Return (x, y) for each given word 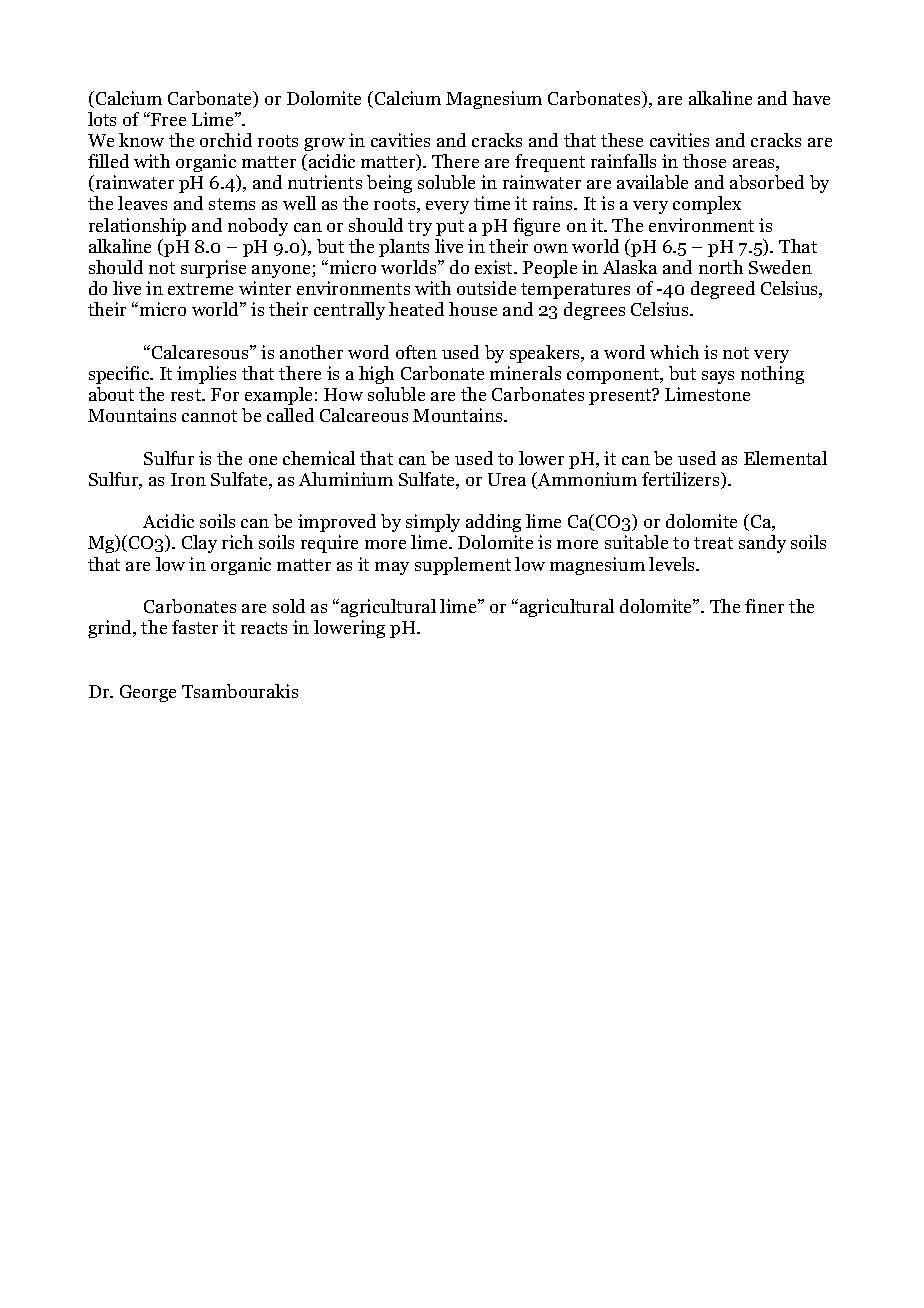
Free (167, 119)
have (811, 98)
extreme (200, 289)
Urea (507, 479)
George (148, 693)
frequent (550, 163)
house (473, 309)
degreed (723, 290)
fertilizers (682, 480)
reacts (264, 628)
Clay (199, 544)
